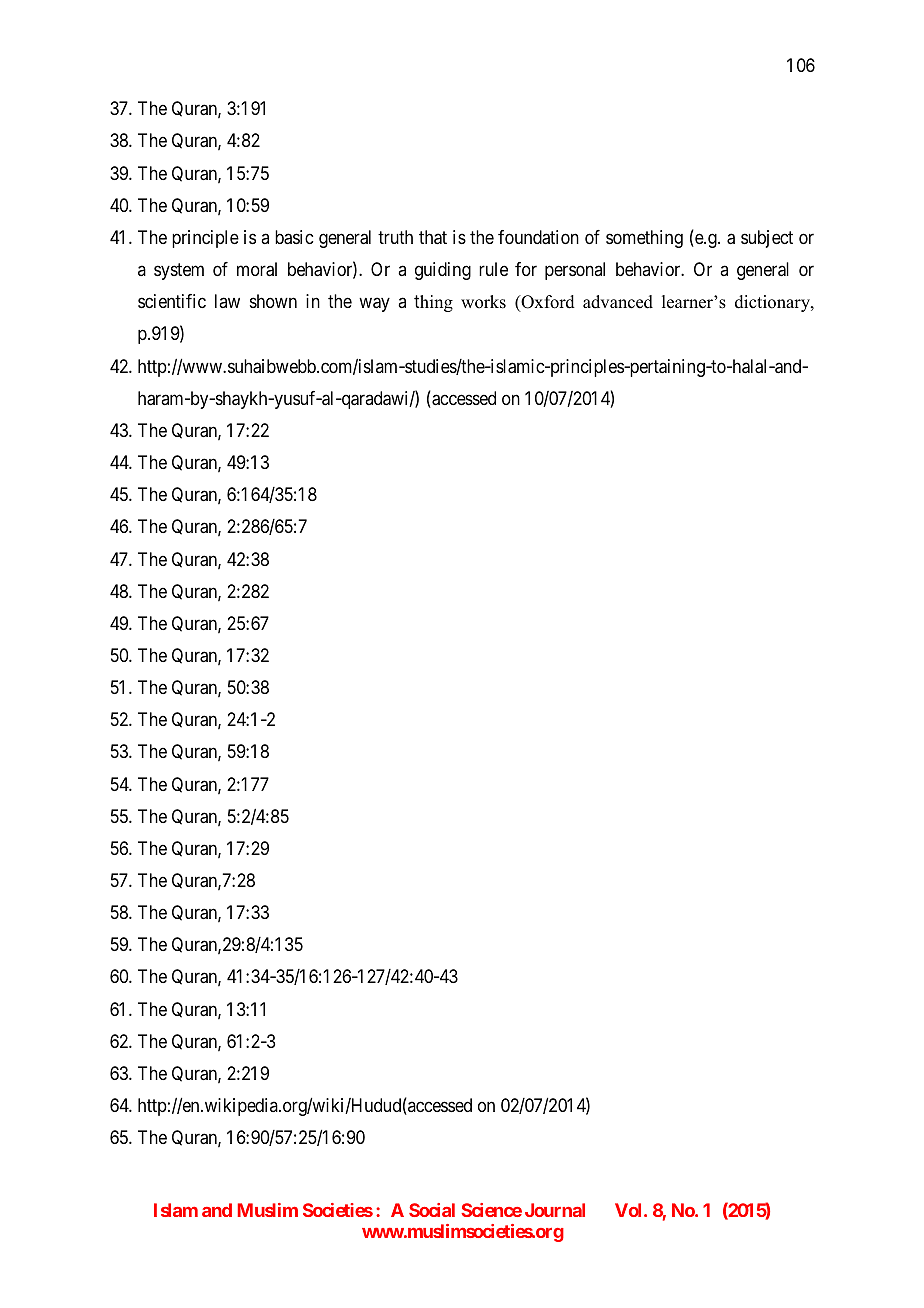  What do you see at coordinates (257, 269) in the screenshot?
I see `moral` at bounding box center [257, 269].
